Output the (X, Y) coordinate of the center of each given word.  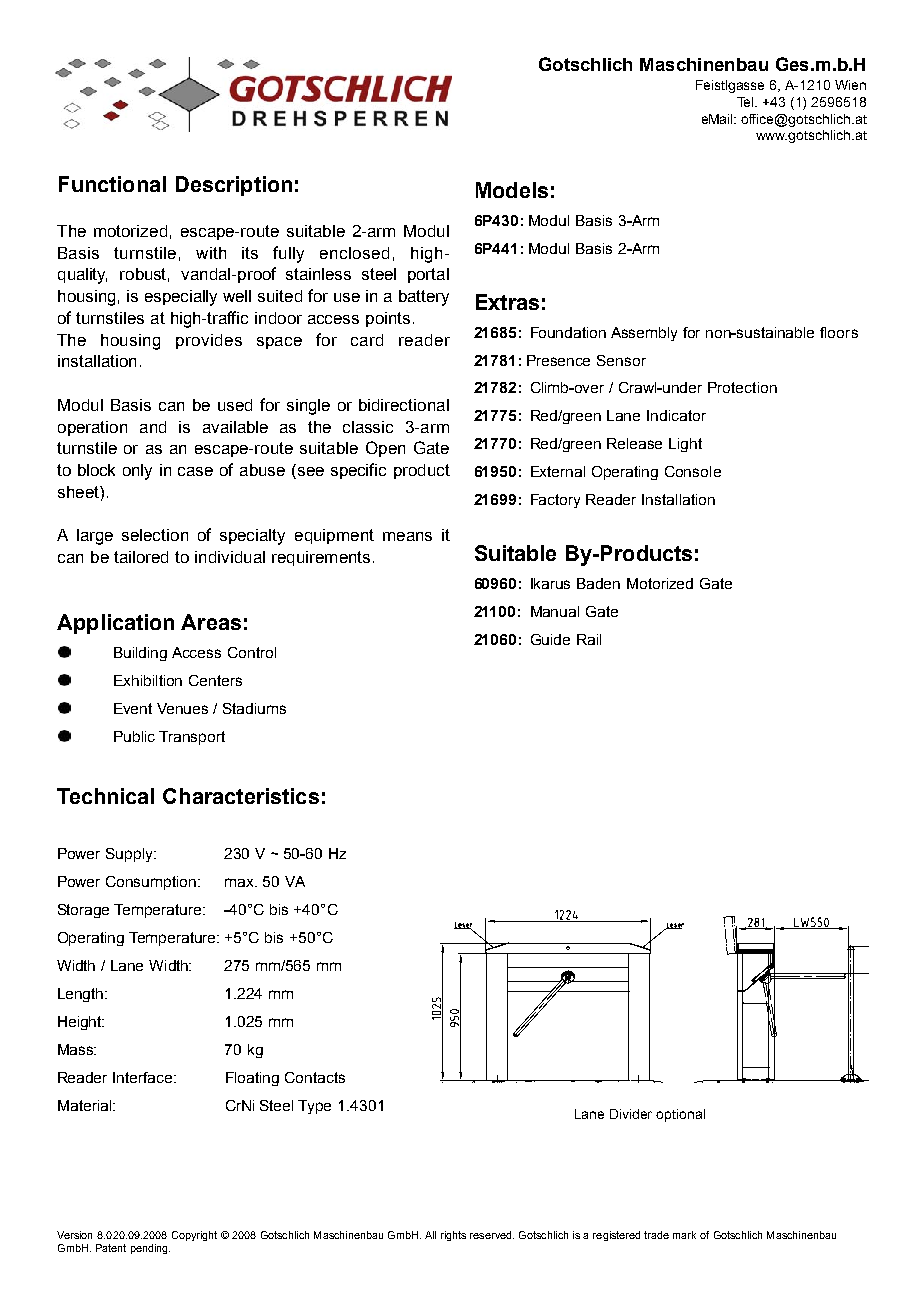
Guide (550, 639)
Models (512, 190)
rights (453, 1236)
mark (684, 1235)
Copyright (194, 1236)
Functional (112, 184)
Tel (746, 102)
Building (140, 654)
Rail (589, 639)
